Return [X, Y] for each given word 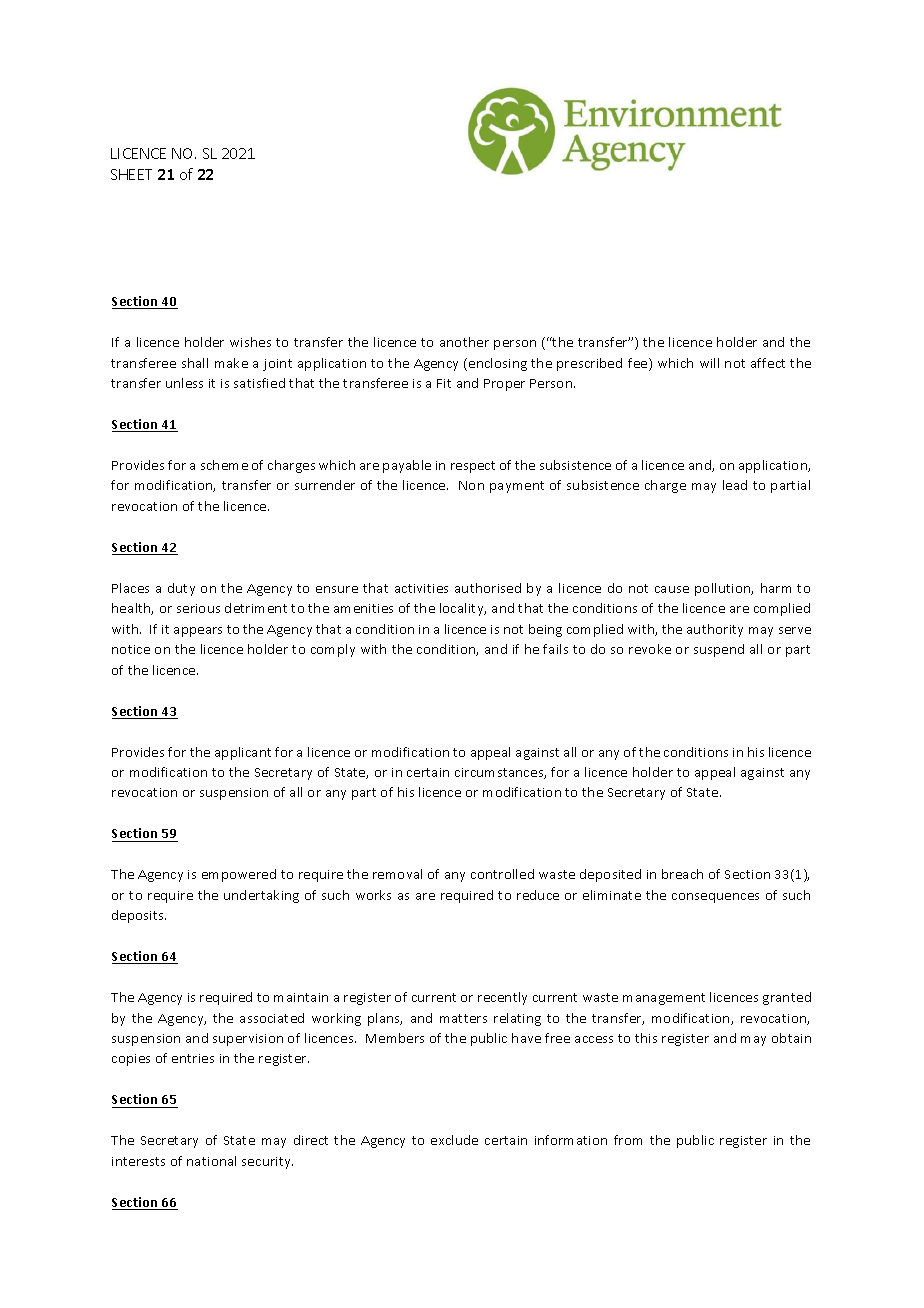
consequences [715, 898]
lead [735, 485]
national [211, 1161]
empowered [239, 875]
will [709, 363]
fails [555, 649]
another [464, 342]
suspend [719, 650]
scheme [224, 465]
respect [473, 467]
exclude [454, 1140]
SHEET [131, 174]
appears [198, 632]
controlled [502, 874]
